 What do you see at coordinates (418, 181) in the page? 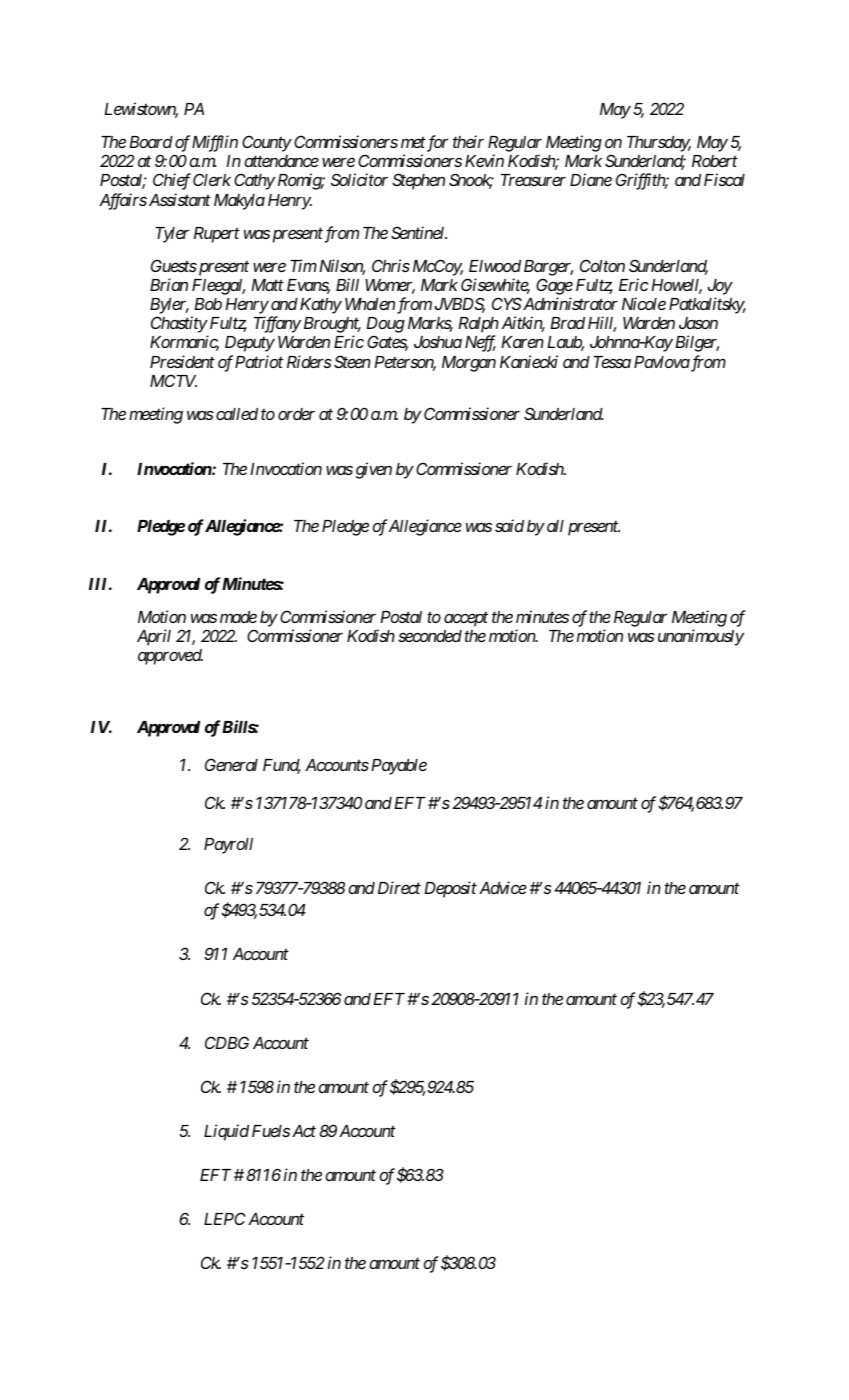
I see `Stephen` at bounding box center [418, 181].
